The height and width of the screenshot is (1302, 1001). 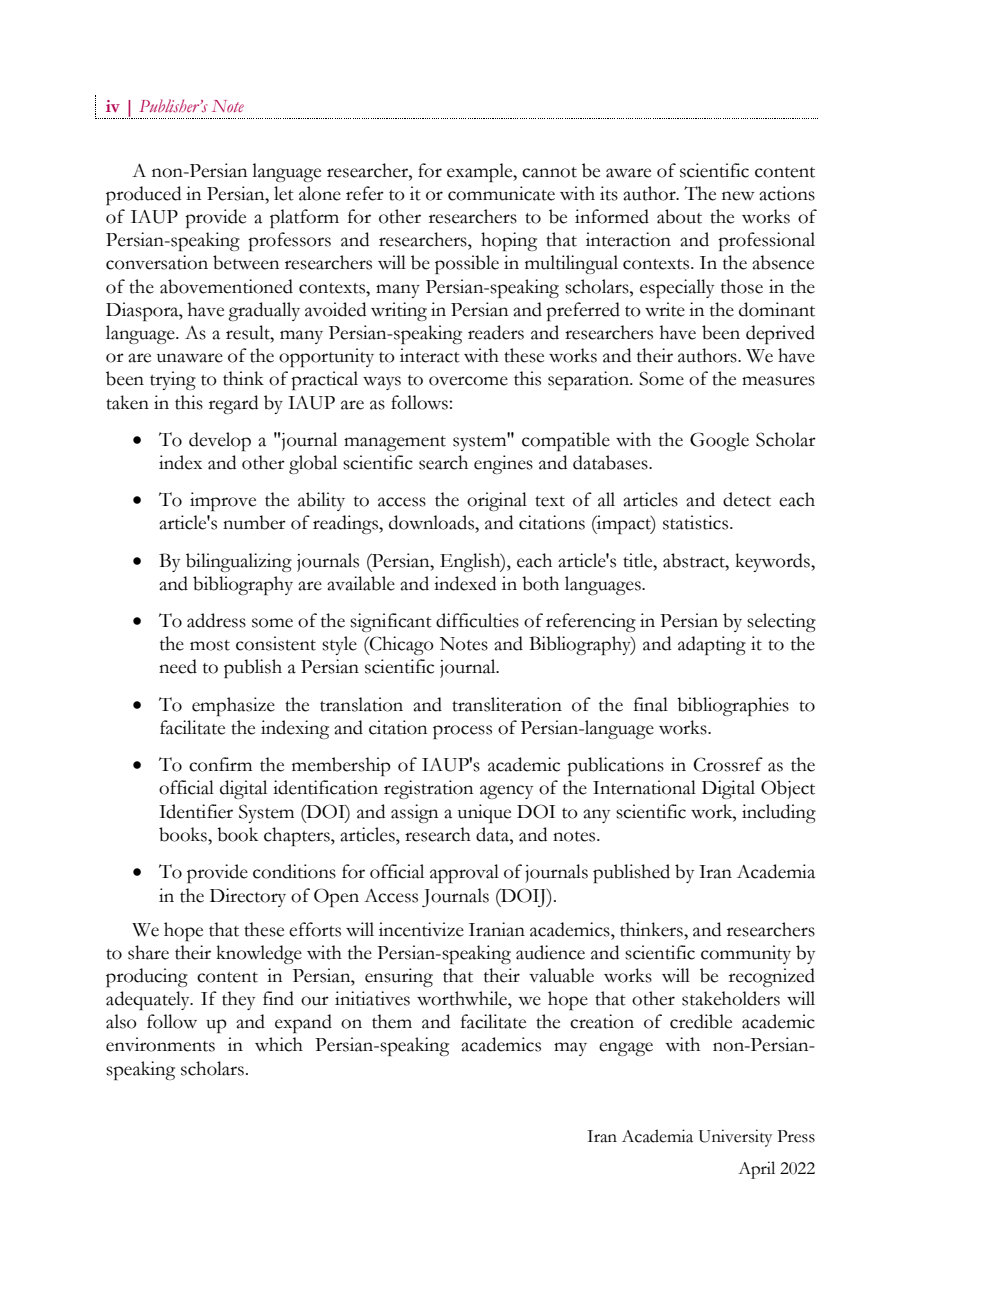 I want to click on communicate, so click(x=501, y=193).
